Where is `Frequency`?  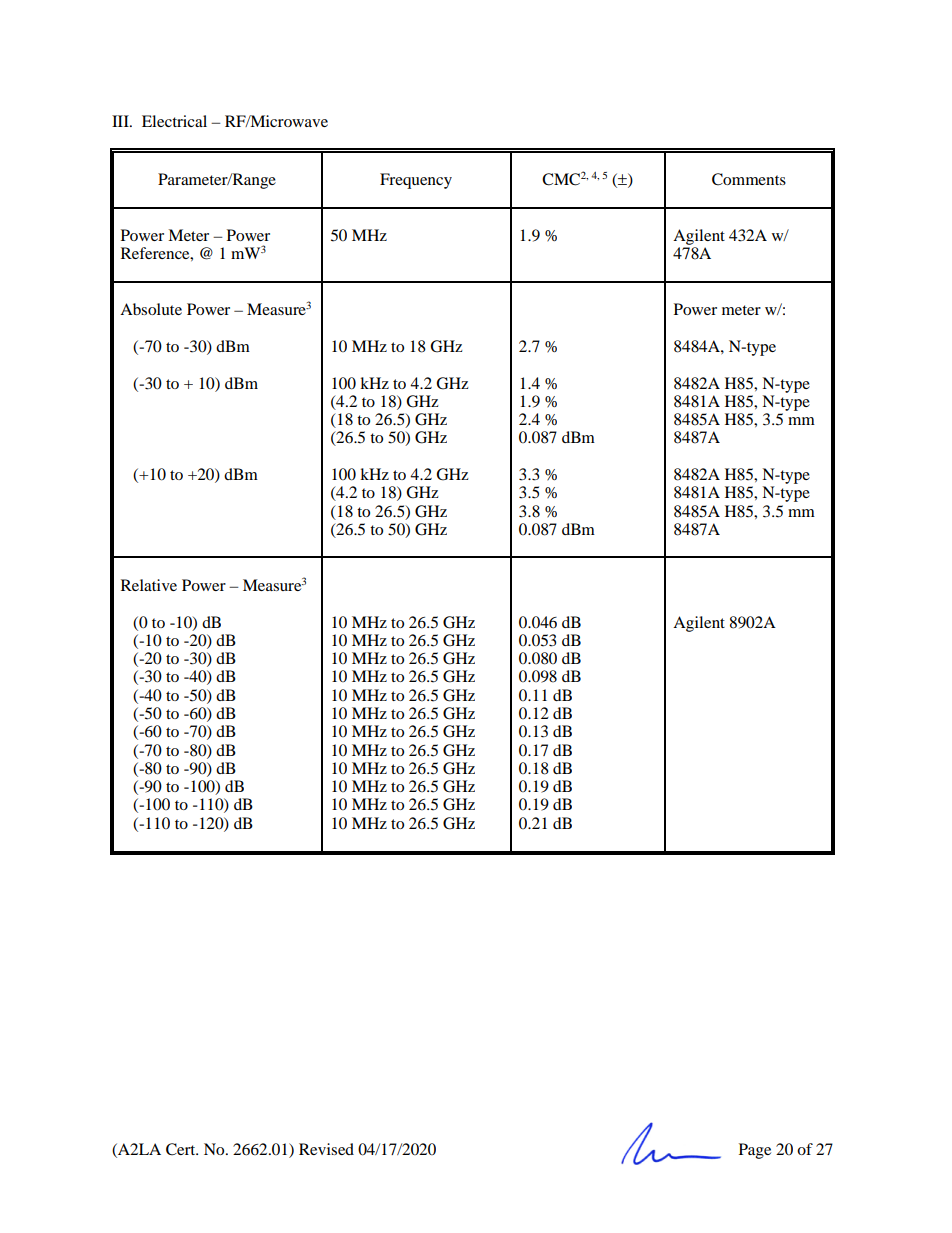
Frequency is located at coordinates (416, 181).
